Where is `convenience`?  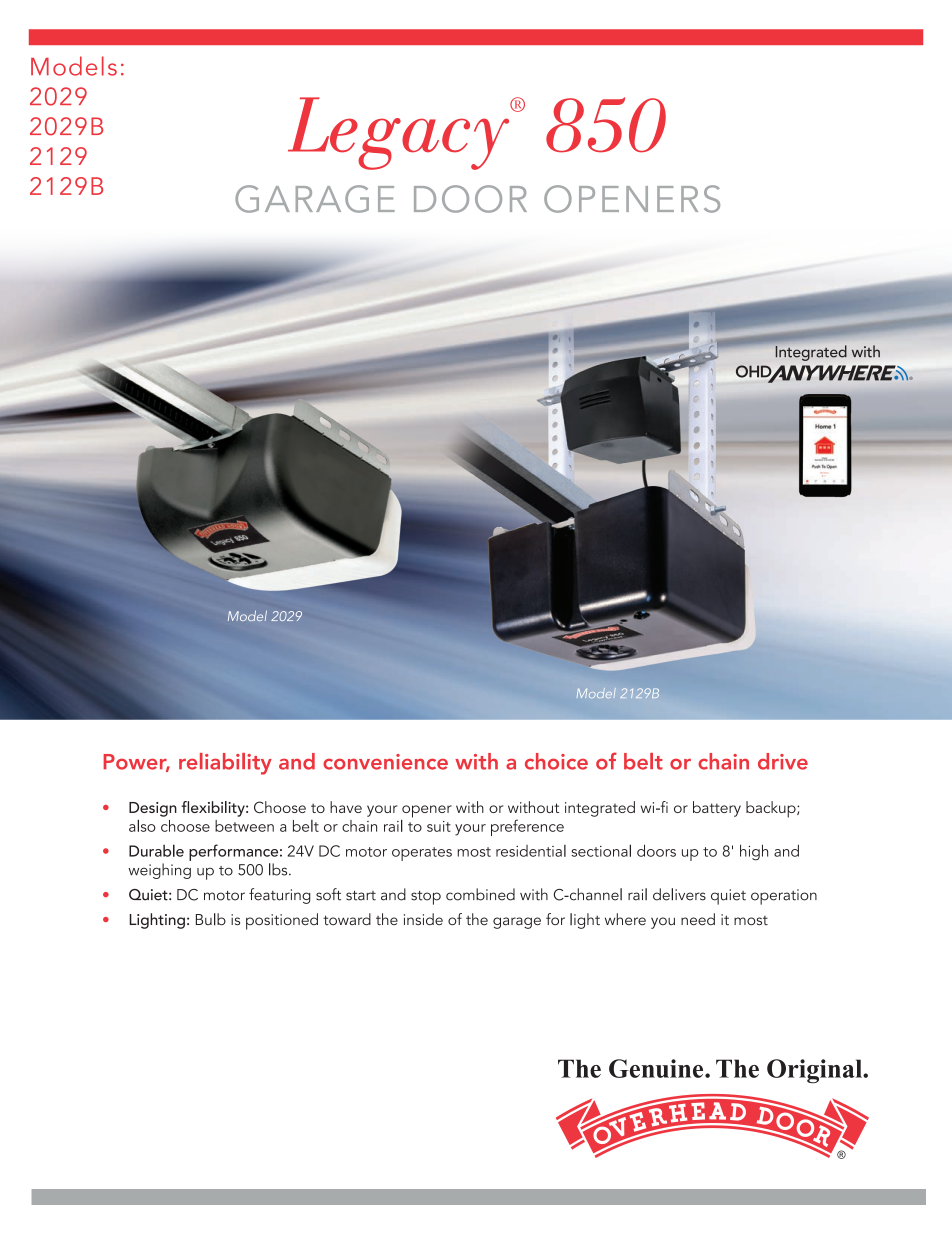 convenience is located at coordinates (385, 762).
